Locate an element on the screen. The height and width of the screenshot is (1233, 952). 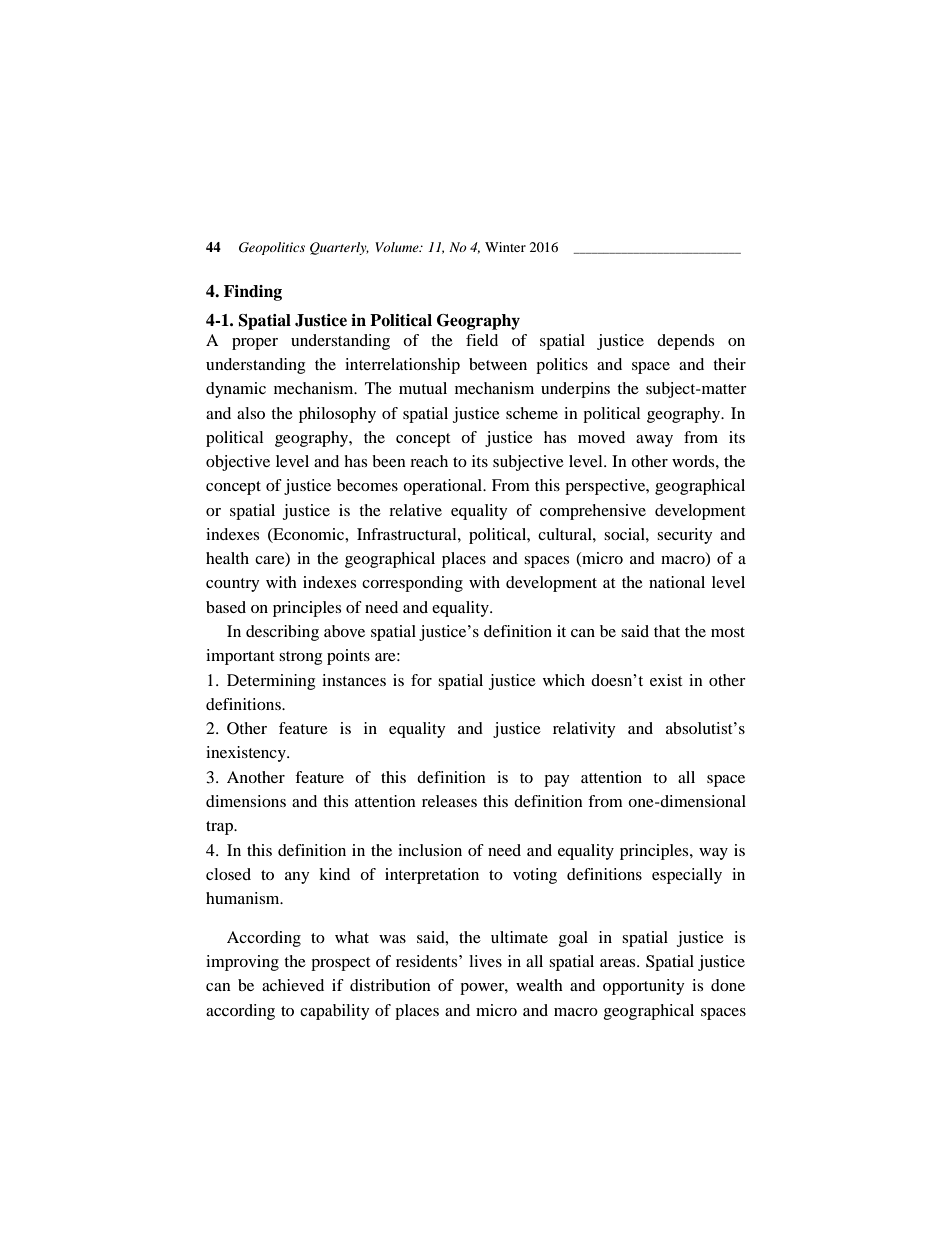
away is located at coordinates (654, 441).
